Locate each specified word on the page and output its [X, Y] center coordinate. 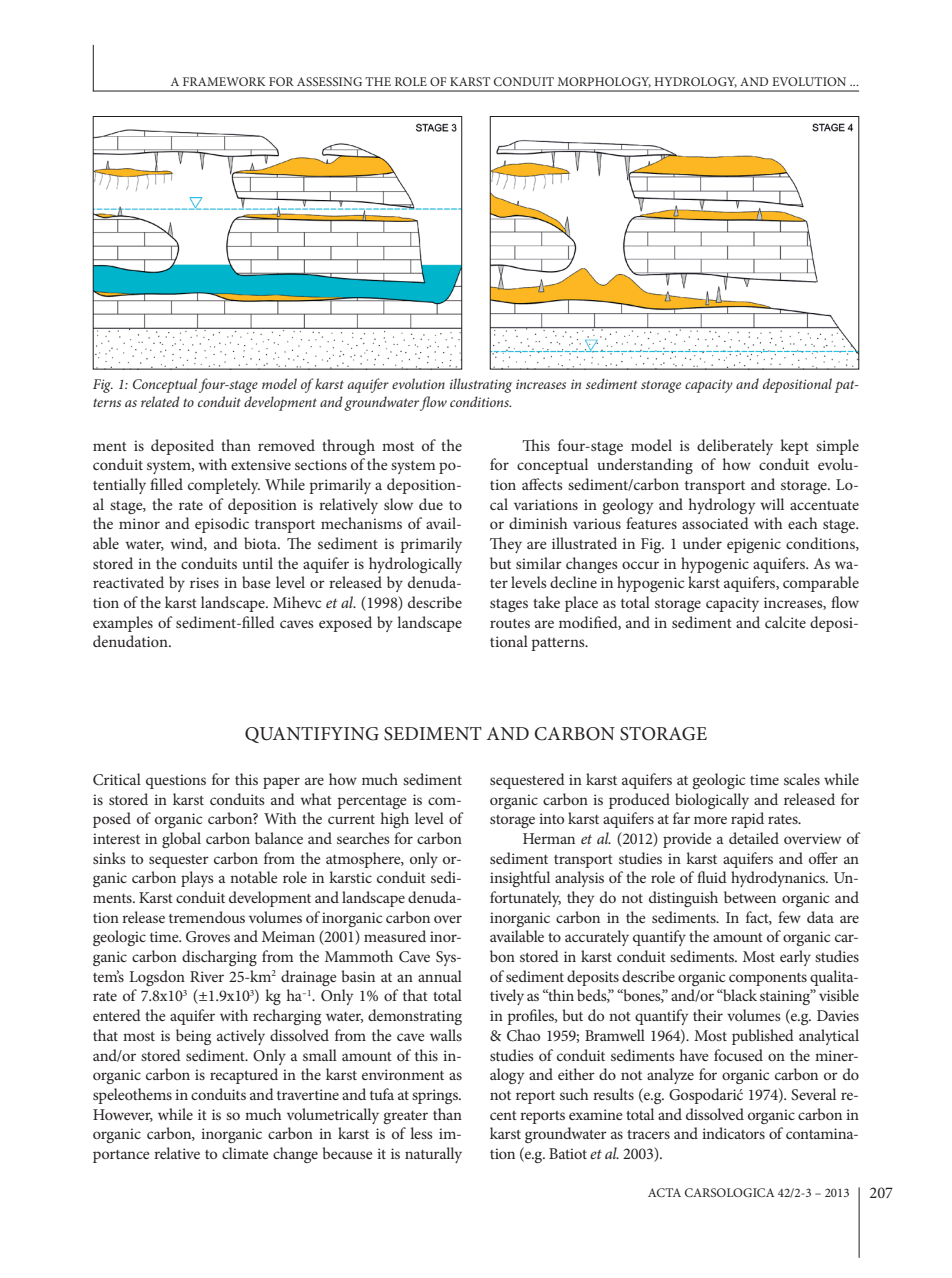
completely [224, 486]
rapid [747, 820]
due [431, 504]
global [181, 840]
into [551, 818]
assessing [329, 81]
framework [224, 81]
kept [794, 447]
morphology [604, 82]
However [123, 1115]
